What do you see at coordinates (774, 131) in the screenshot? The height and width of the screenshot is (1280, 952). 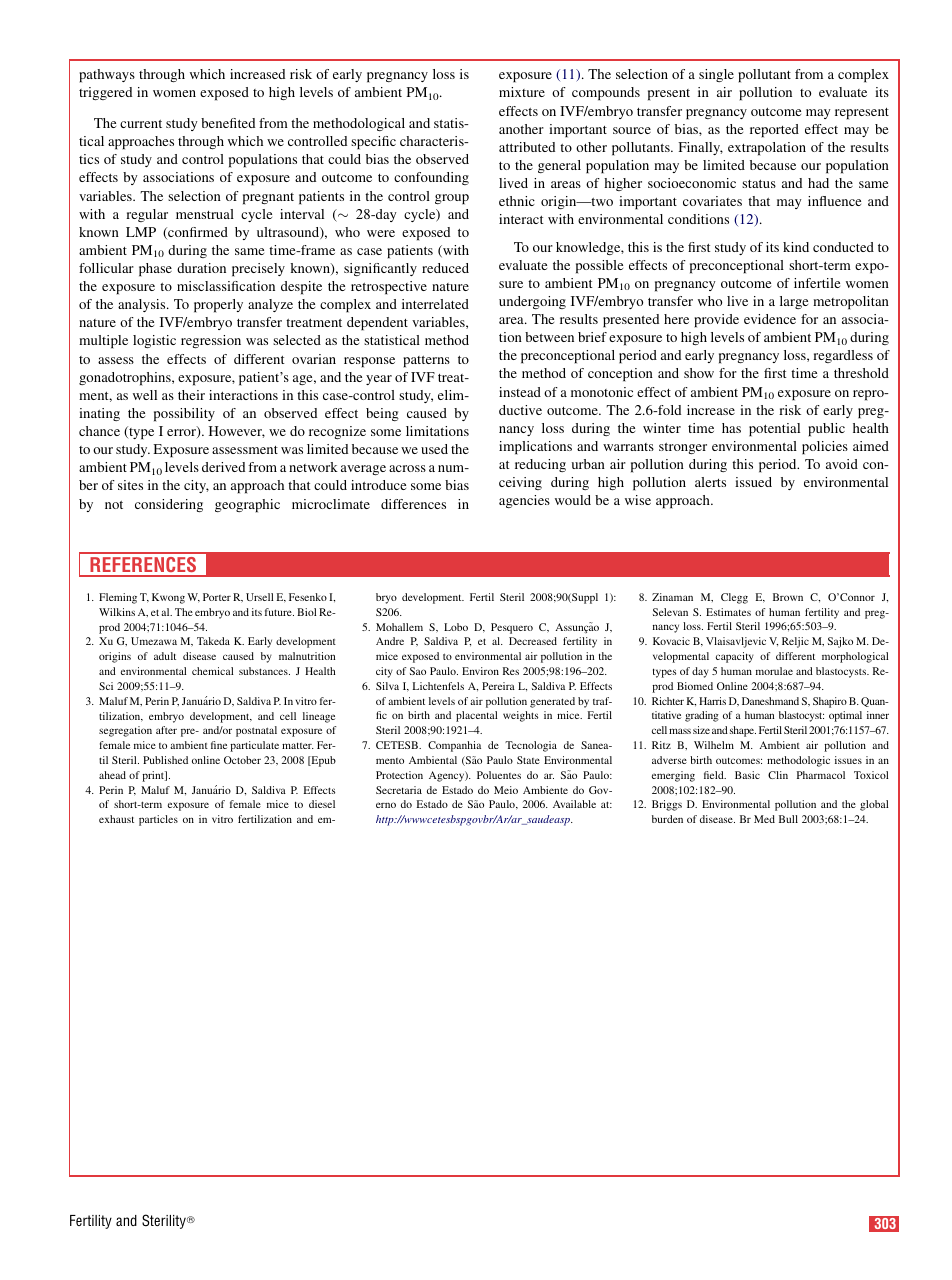 I see `reported` at bounding box center [774, 131].
